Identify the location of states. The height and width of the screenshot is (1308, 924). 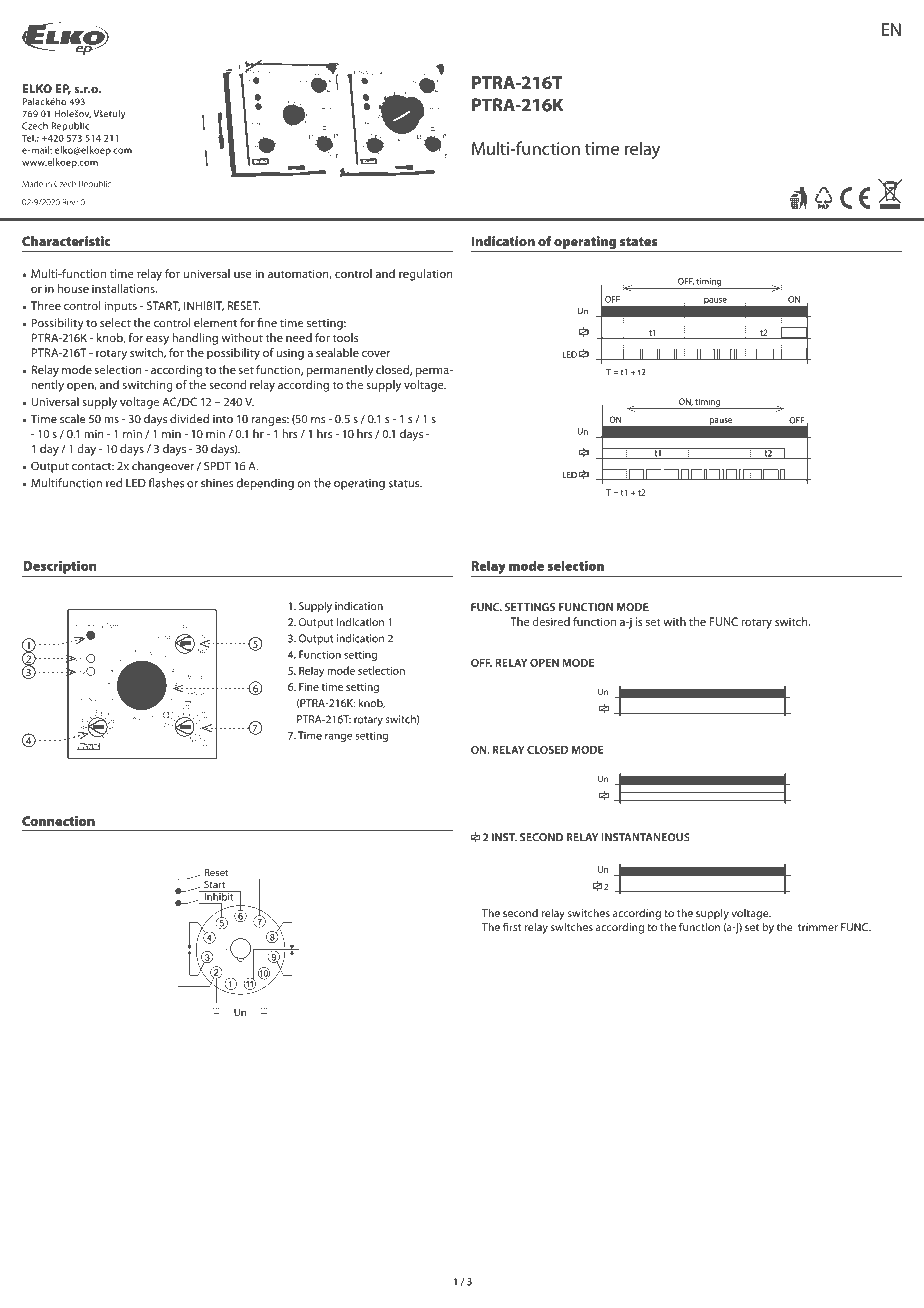
(638, 242).
